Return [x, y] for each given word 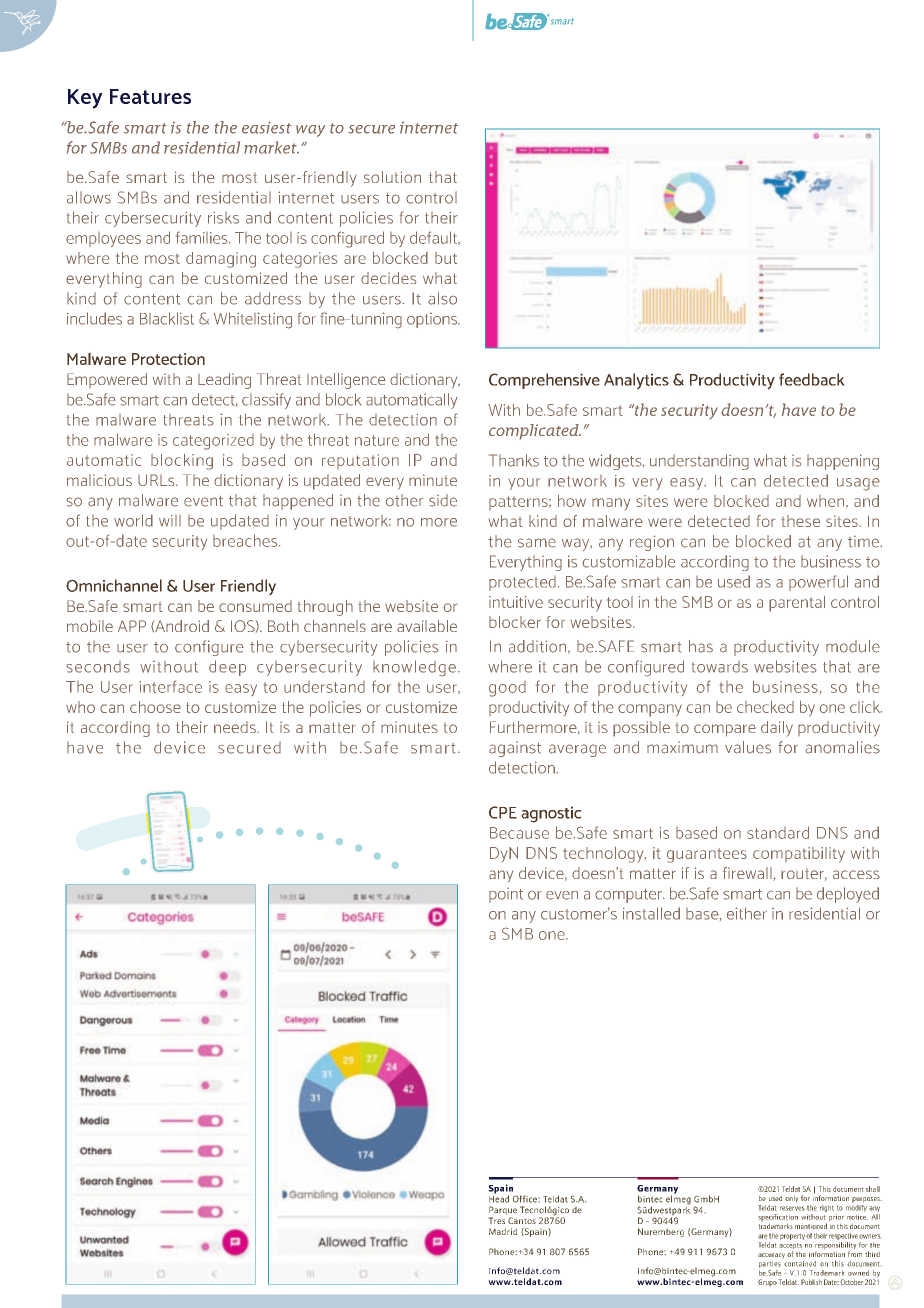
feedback [812, 379]
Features [150, 96]
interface [170, 686]
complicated [535, 432]
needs [236, 727]
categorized [213, 442]
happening [843, 462]
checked [765, 707]
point [506, 895]
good [507, 689]
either [747, 913]
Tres [497, 1220]
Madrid [503, 1231]
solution [392, 177]
